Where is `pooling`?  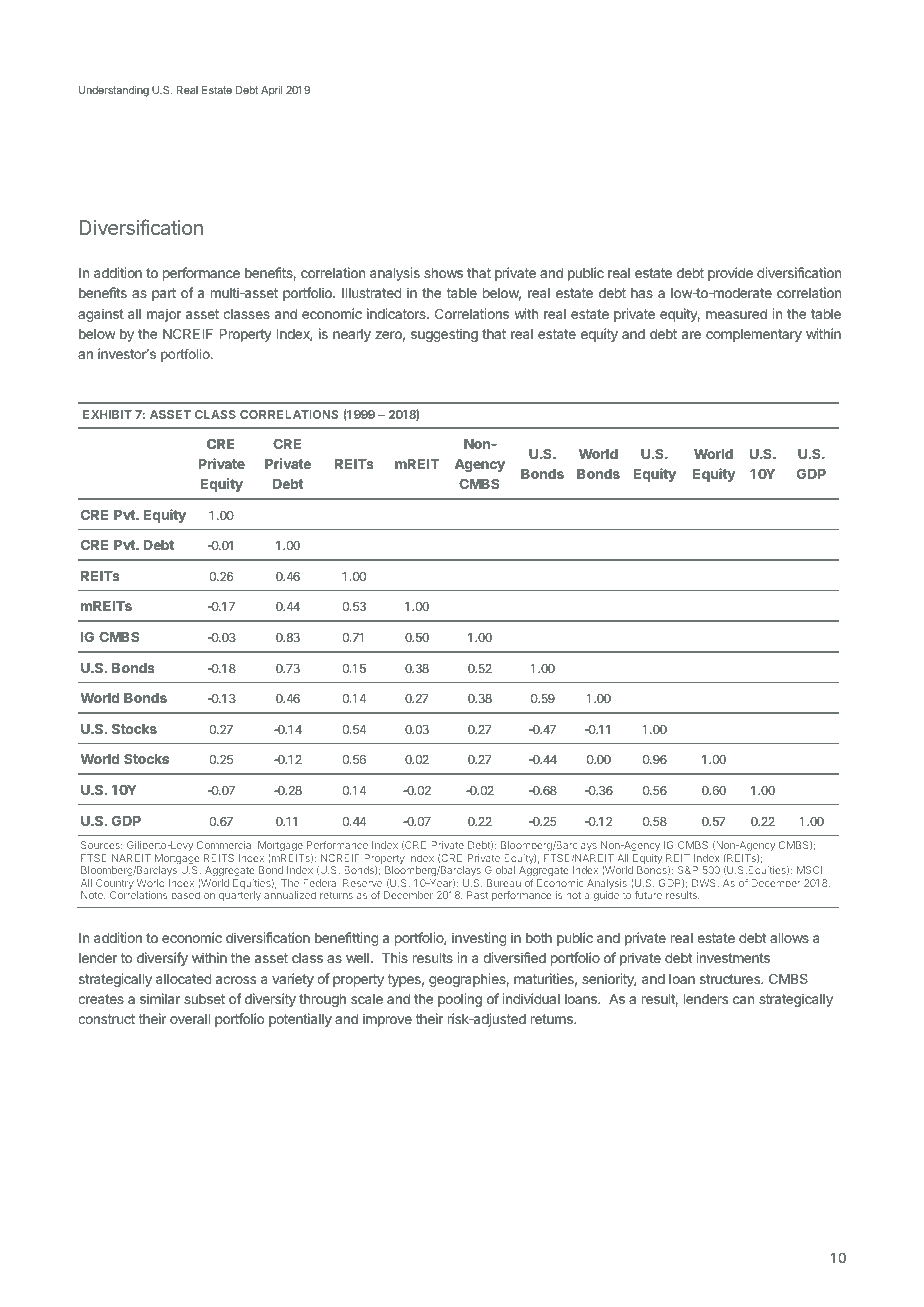
pooling is located at coordinates (460, 1000).
